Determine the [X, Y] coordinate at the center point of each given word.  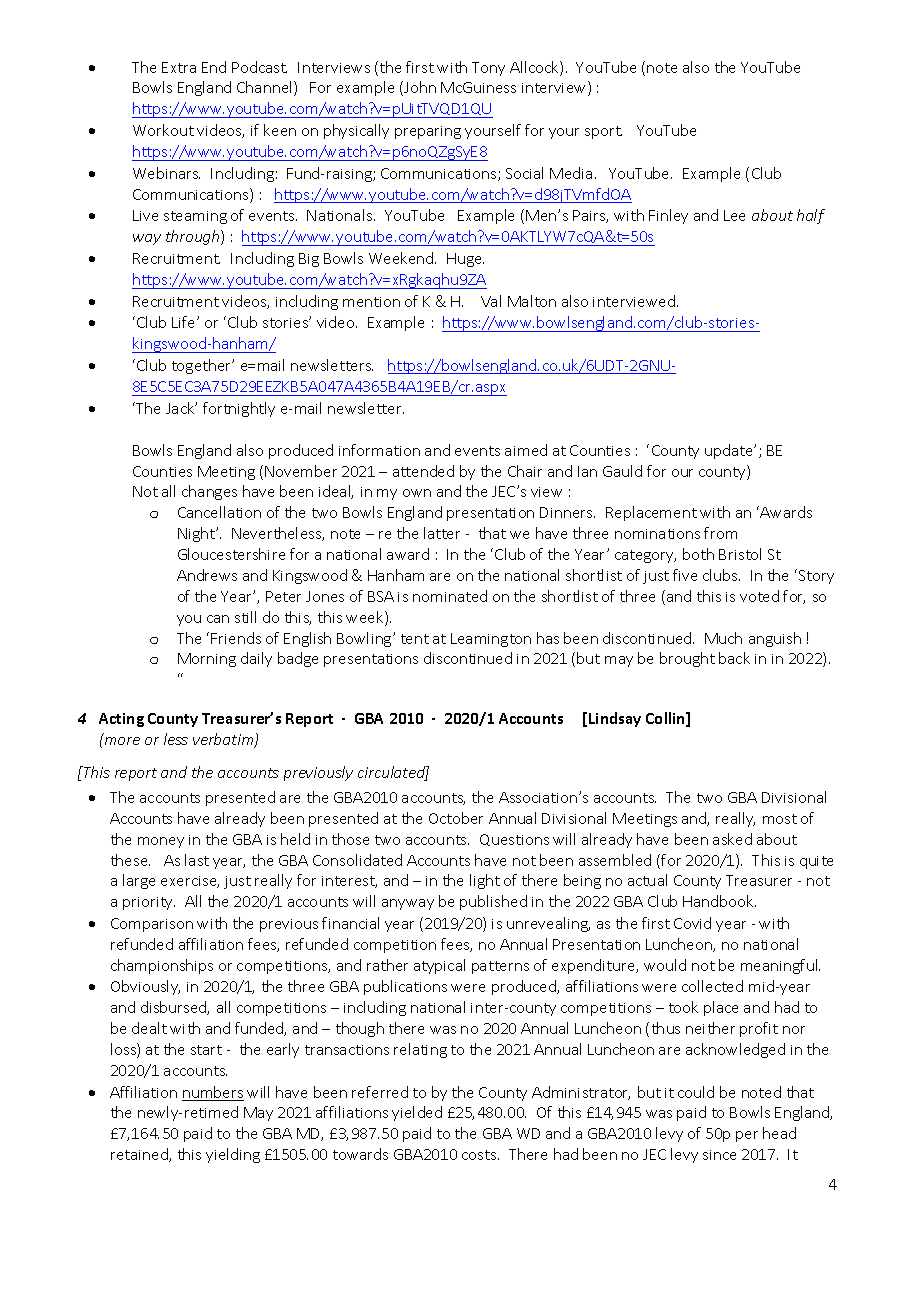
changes [209, 492]
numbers [213, 1093]
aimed [526, 450]
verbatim [224, 740]
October [456, 818]
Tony [488, 69]
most [780, 819]
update [730, 451]
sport [603, 132]
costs [480, 1155]
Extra [179, 67]
